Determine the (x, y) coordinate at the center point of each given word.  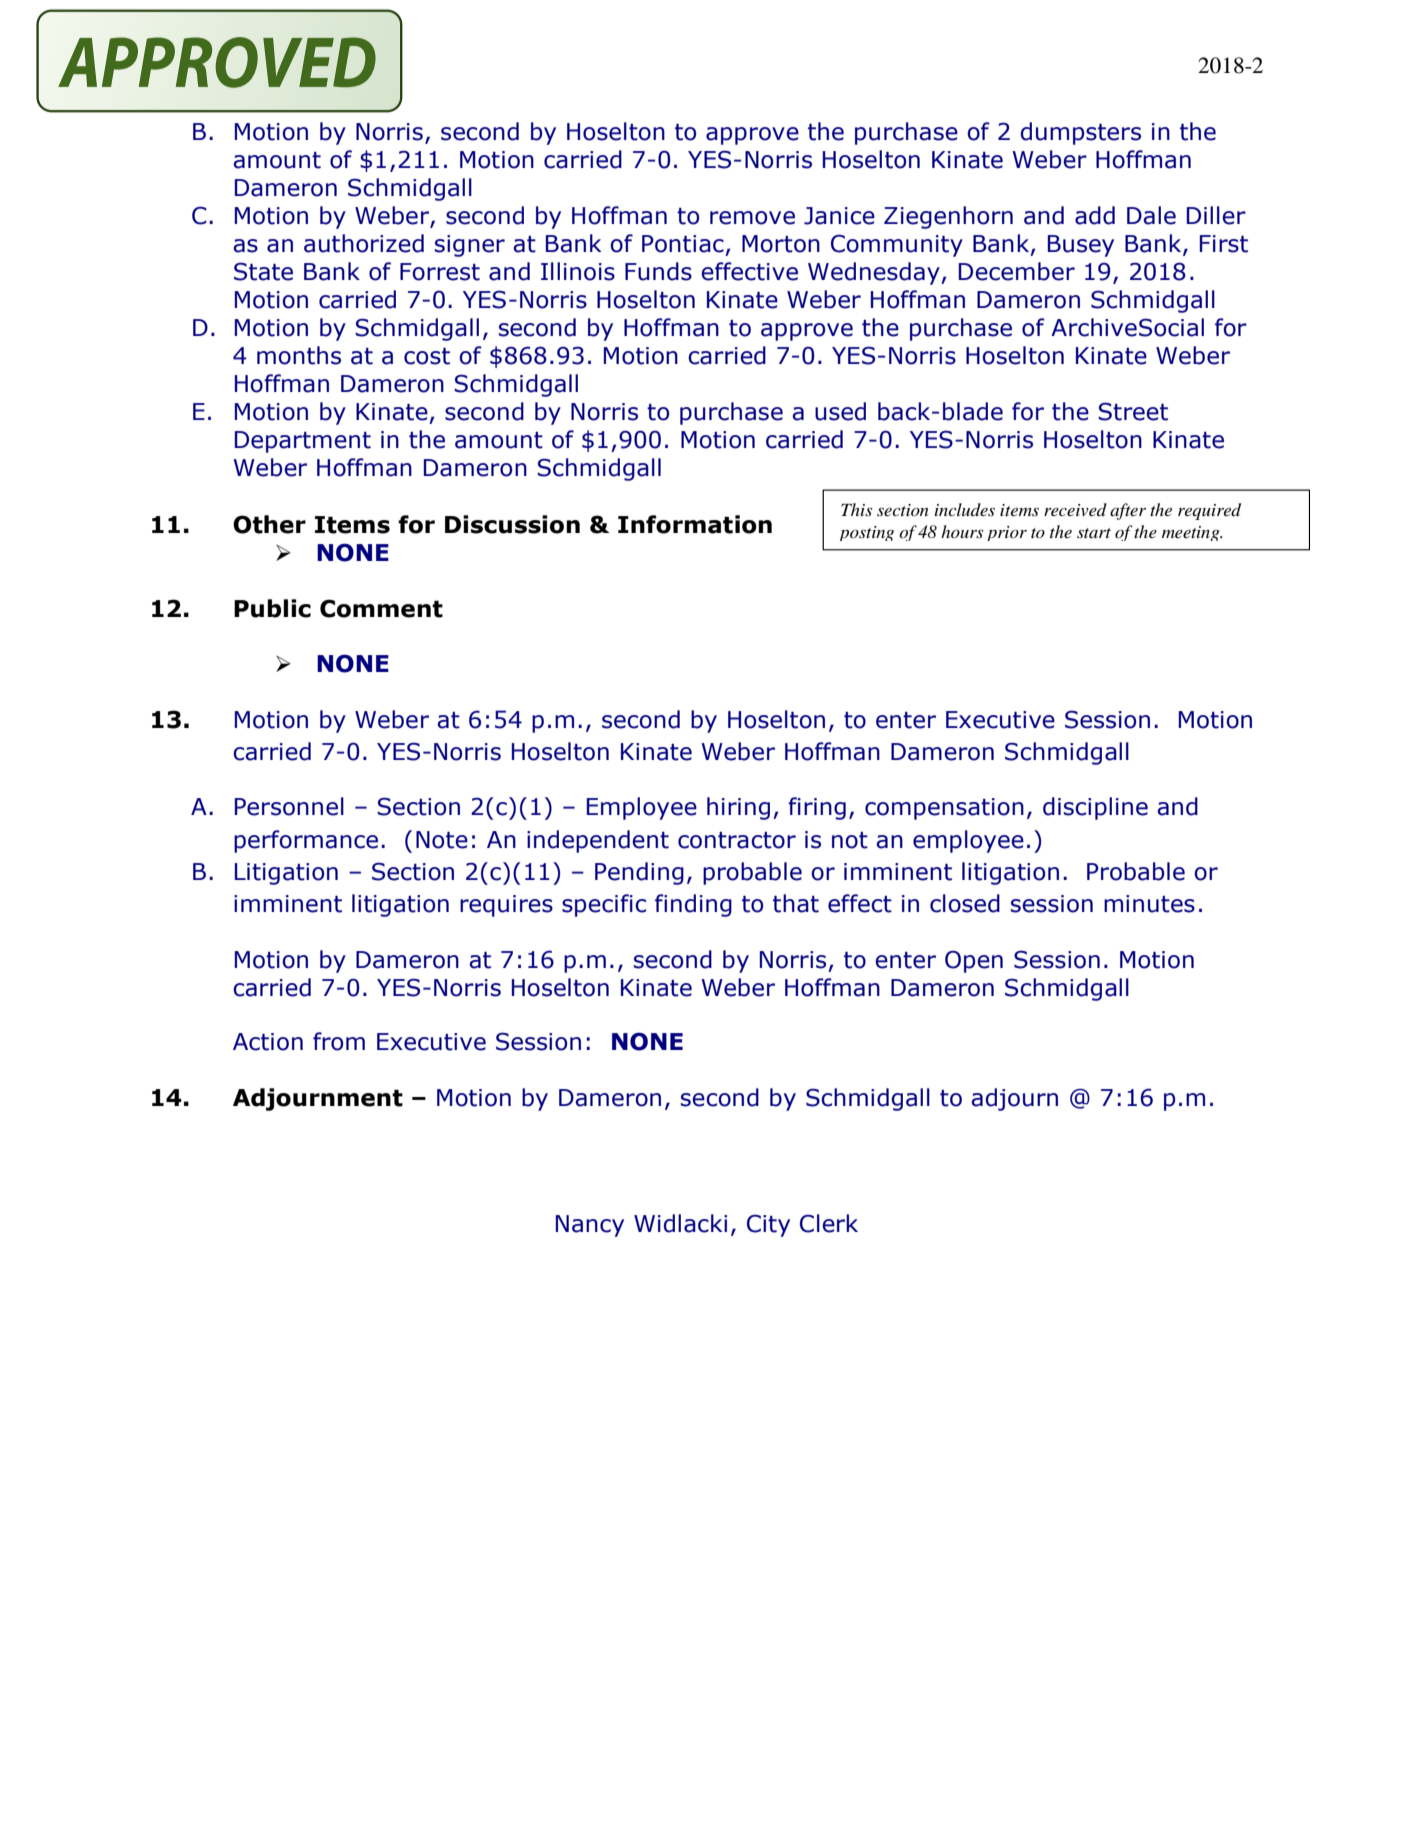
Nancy (590, 1226)
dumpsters (1081, 133)
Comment (381, 608)
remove (752, 218)
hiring (738, 808)
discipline (1095, 808)
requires (506, 906)
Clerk (829, 1223)
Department (303, 442)
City (768, 1225)
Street (1133, 411)
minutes (1149, 904)
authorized (364, 243)
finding (693, 905)
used (840, 411)
